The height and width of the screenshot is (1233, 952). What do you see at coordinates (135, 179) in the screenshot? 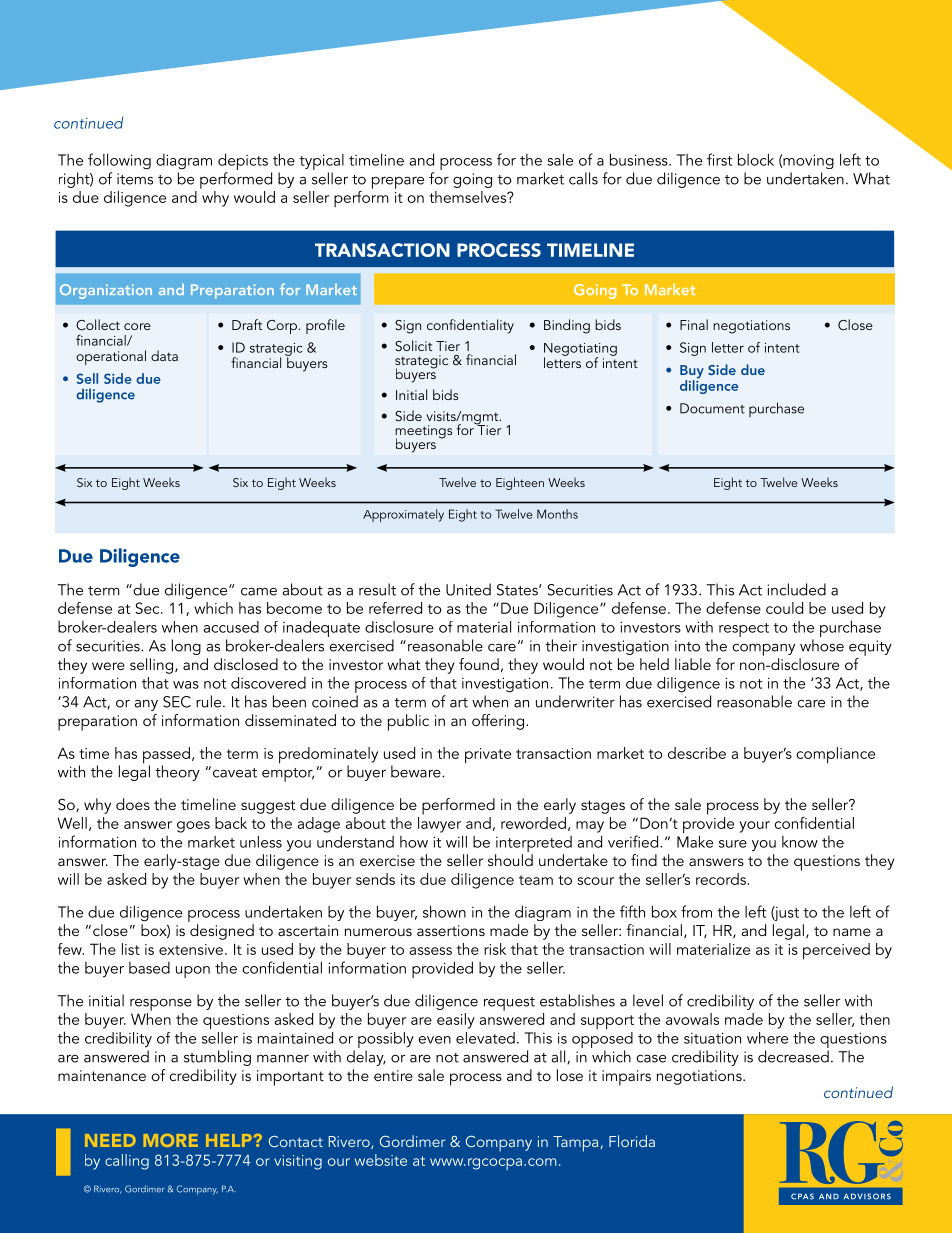
I see `items` at bounding box center [135, 179].
